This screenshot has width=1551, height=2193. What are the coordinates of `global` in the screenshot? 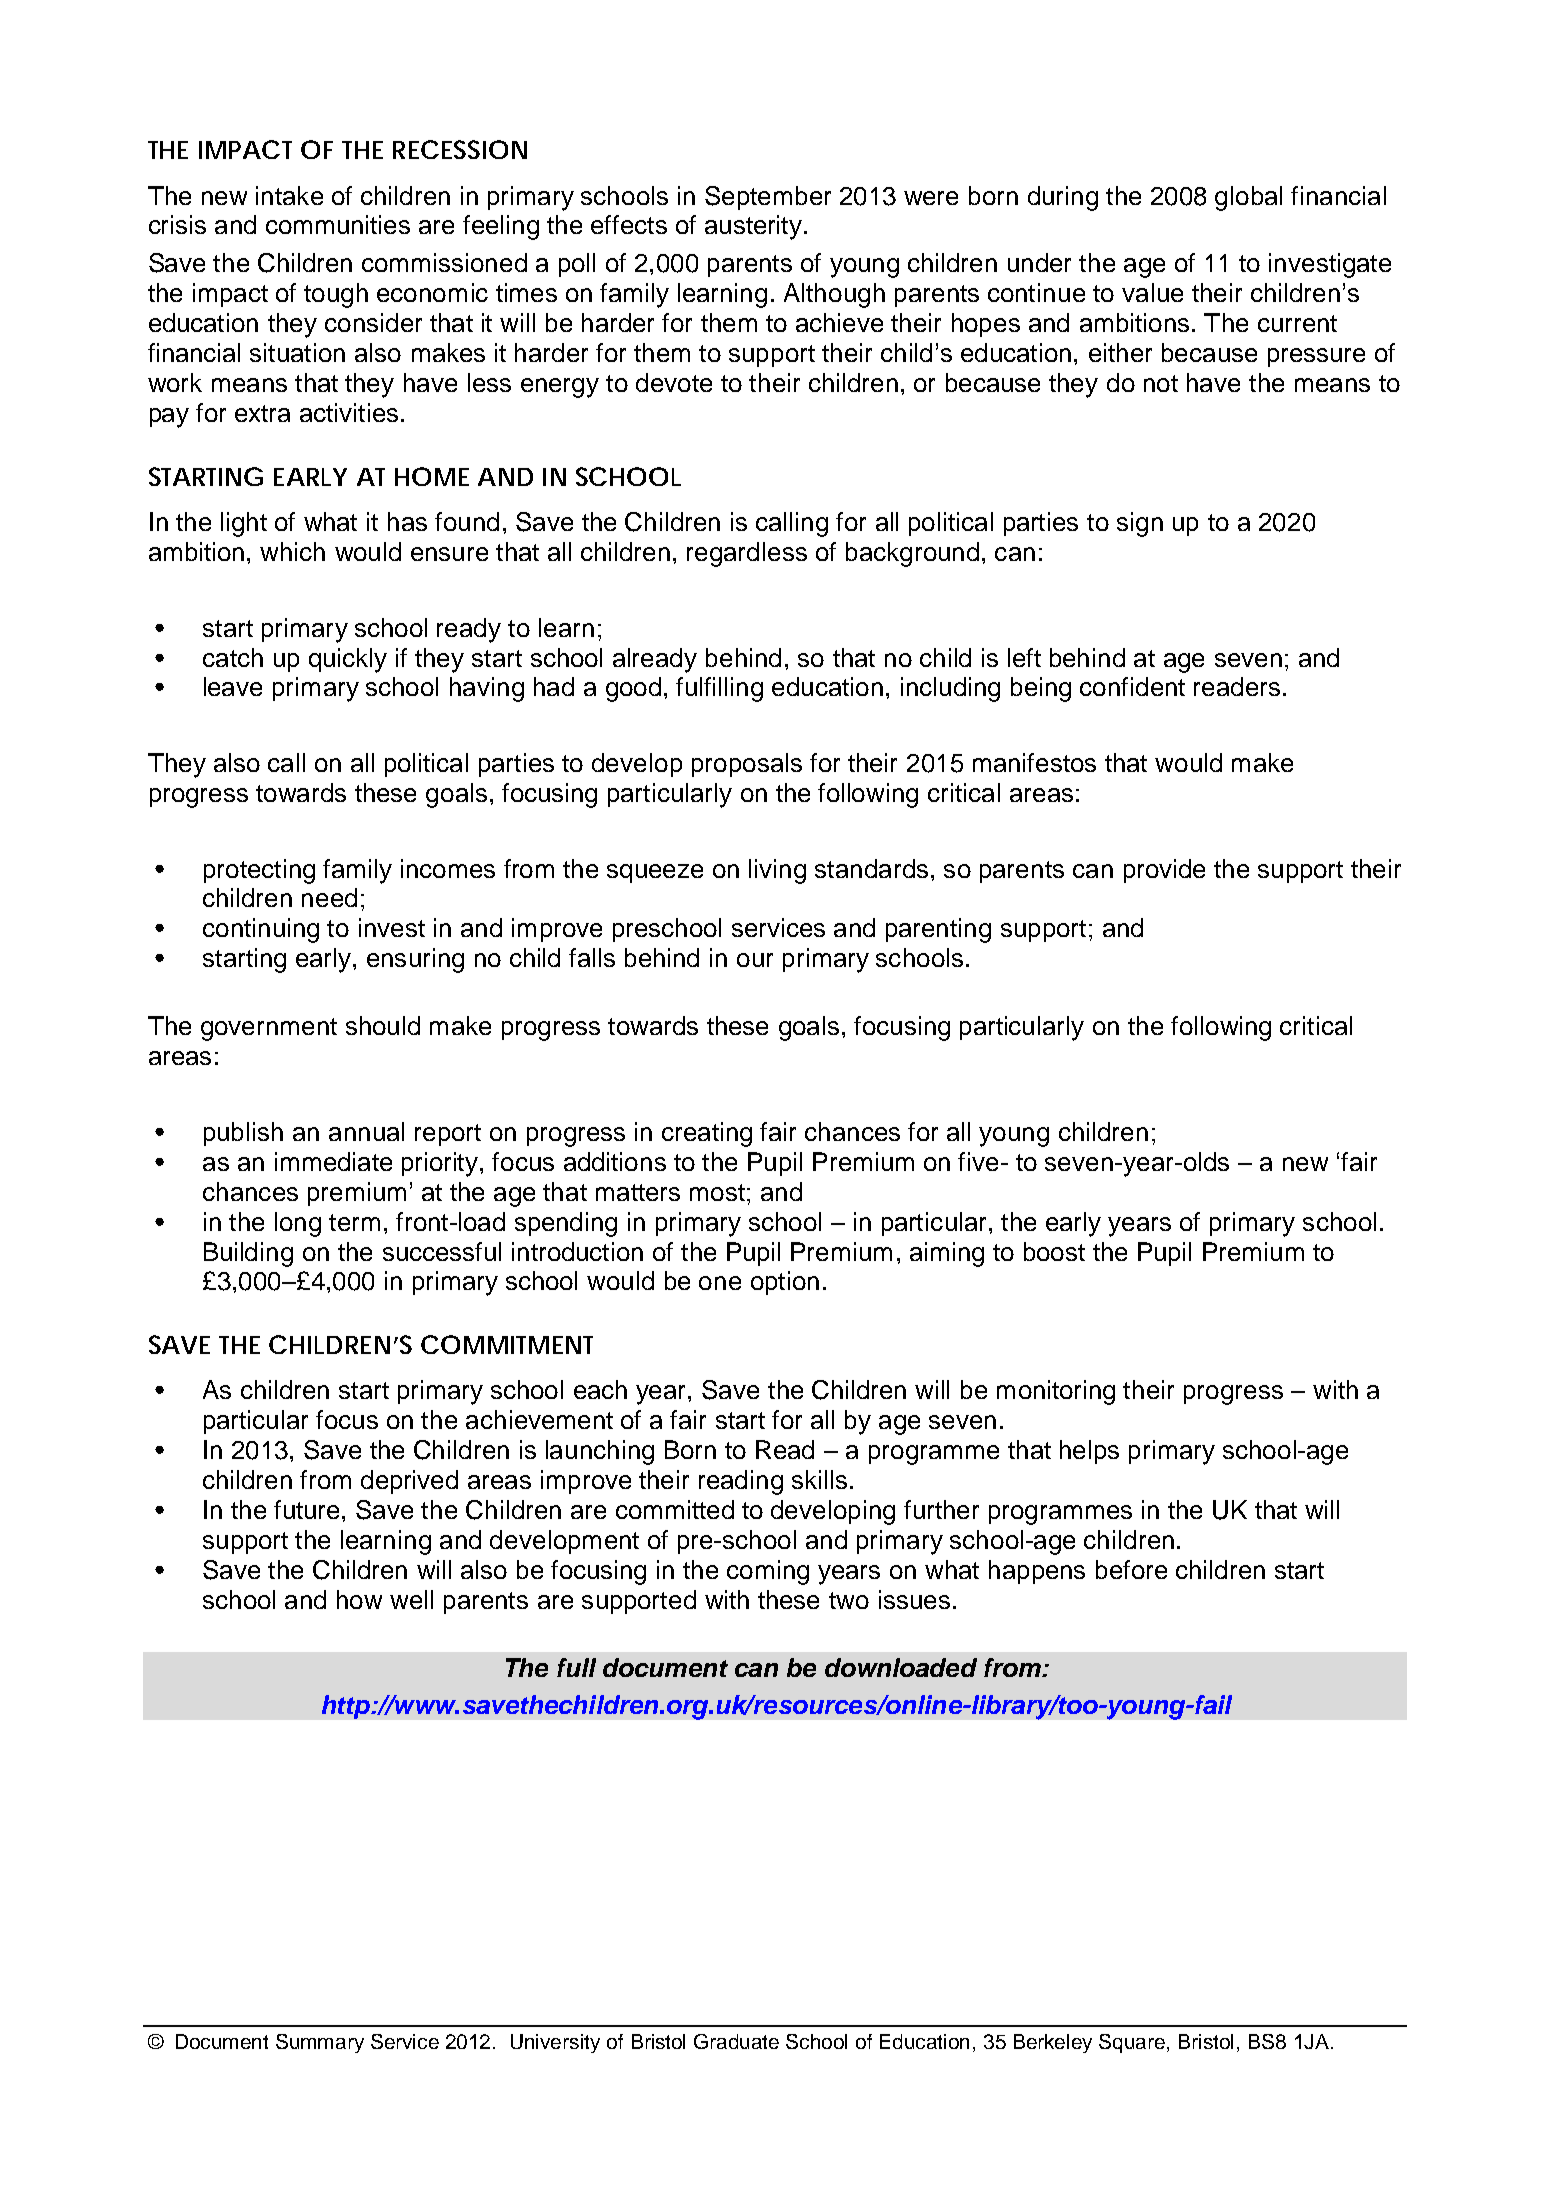 It's located at (1248, 198).
